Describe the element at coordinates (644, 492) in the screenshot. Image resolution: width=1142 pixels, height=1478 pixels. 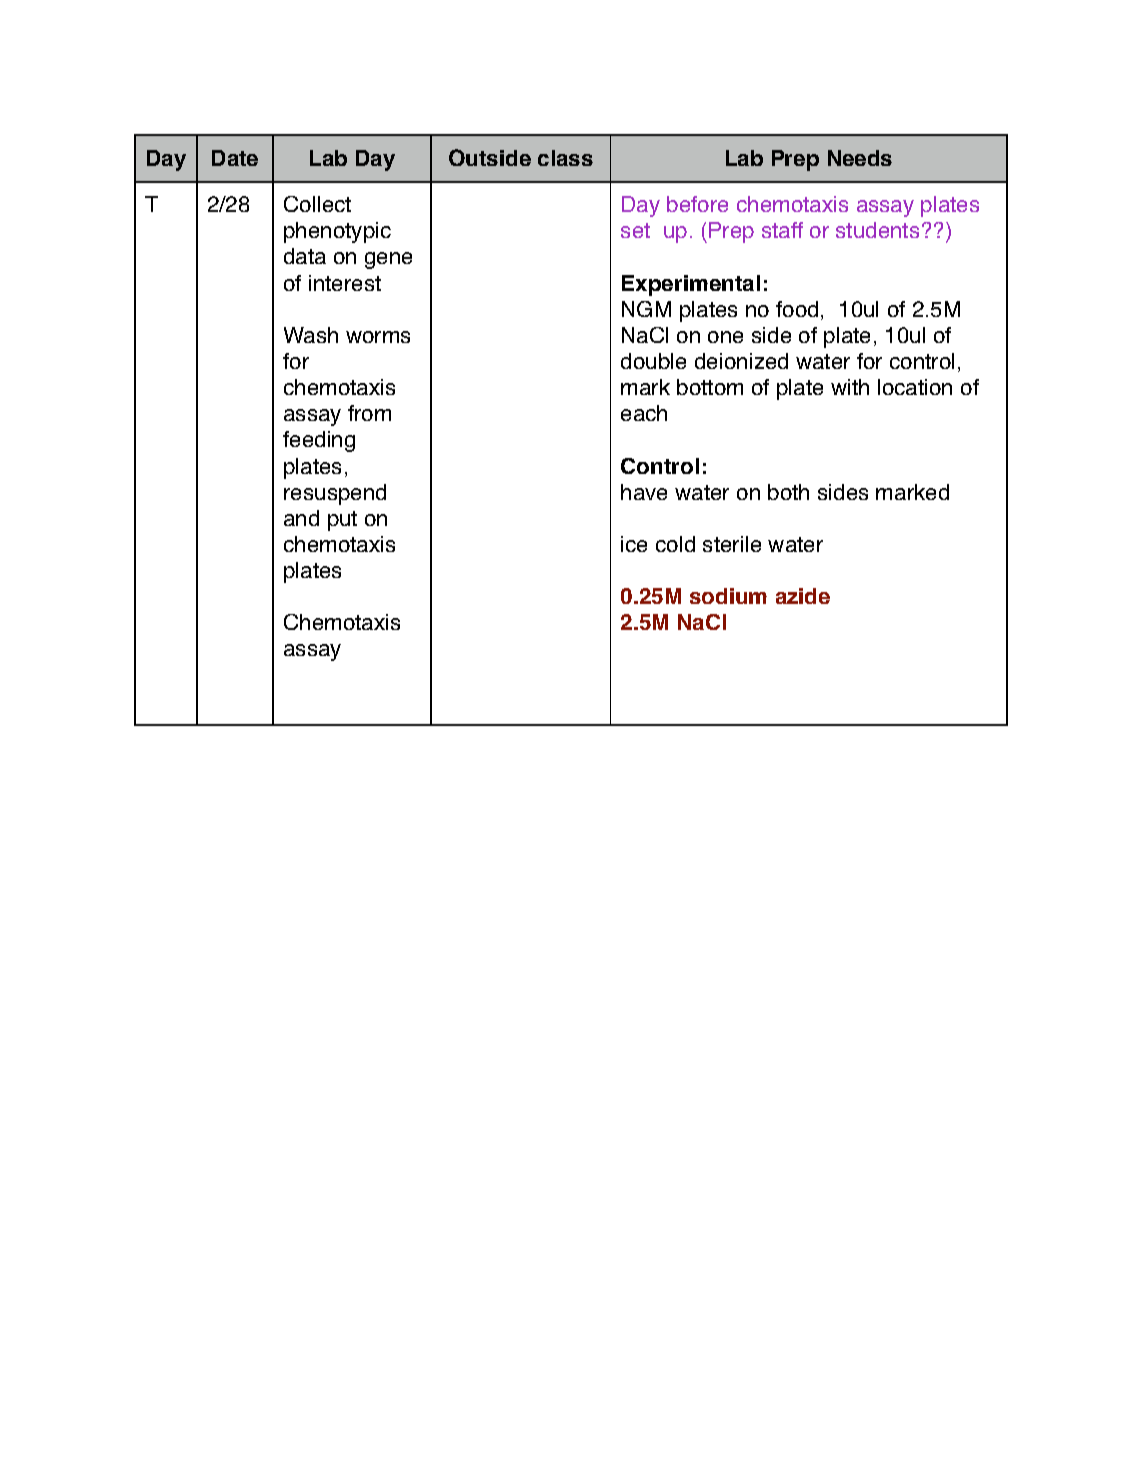
I see `have` at that location.
